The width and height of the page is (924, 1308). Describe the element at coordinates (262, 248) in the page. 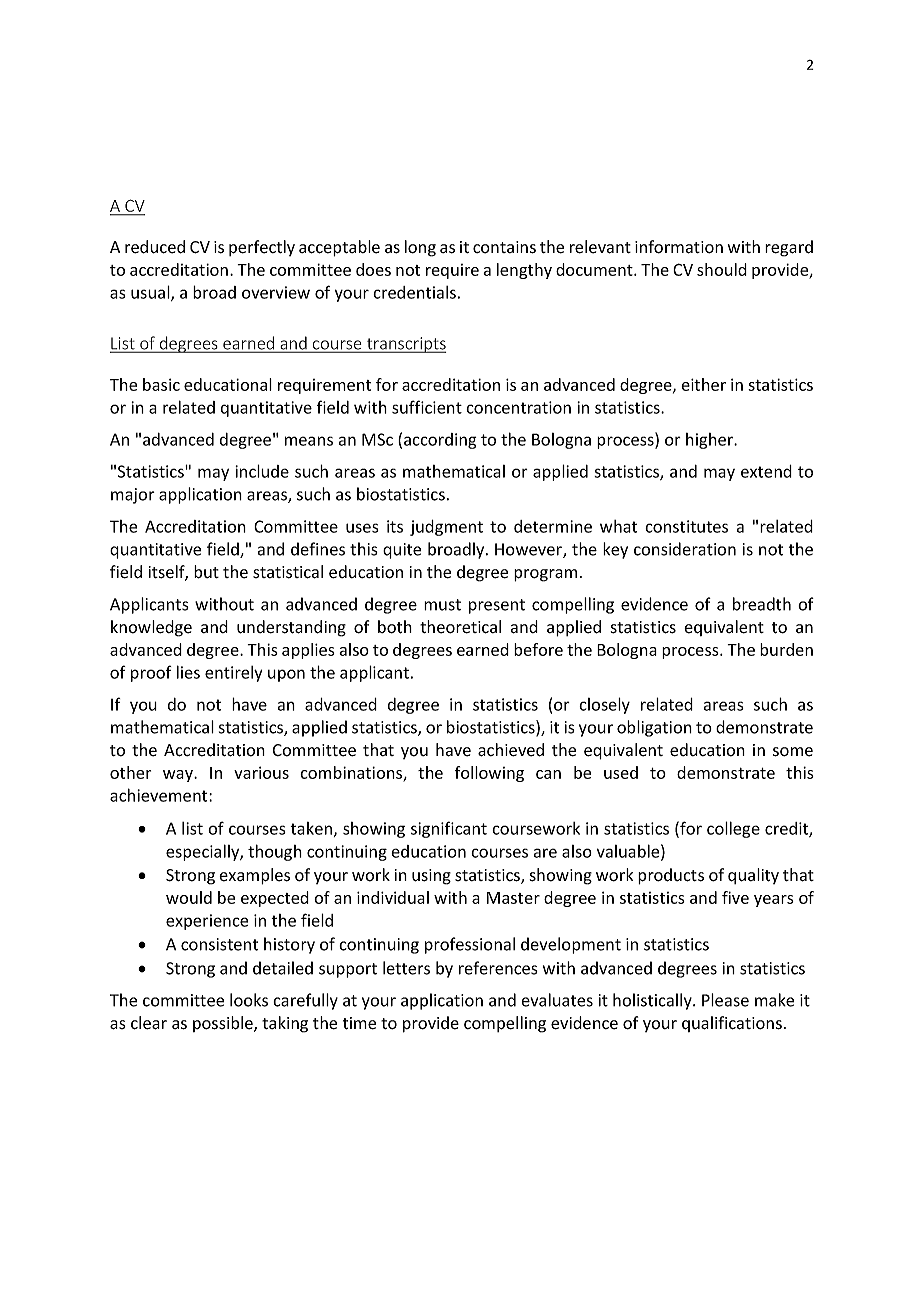

I see `perfectly` at that location.
